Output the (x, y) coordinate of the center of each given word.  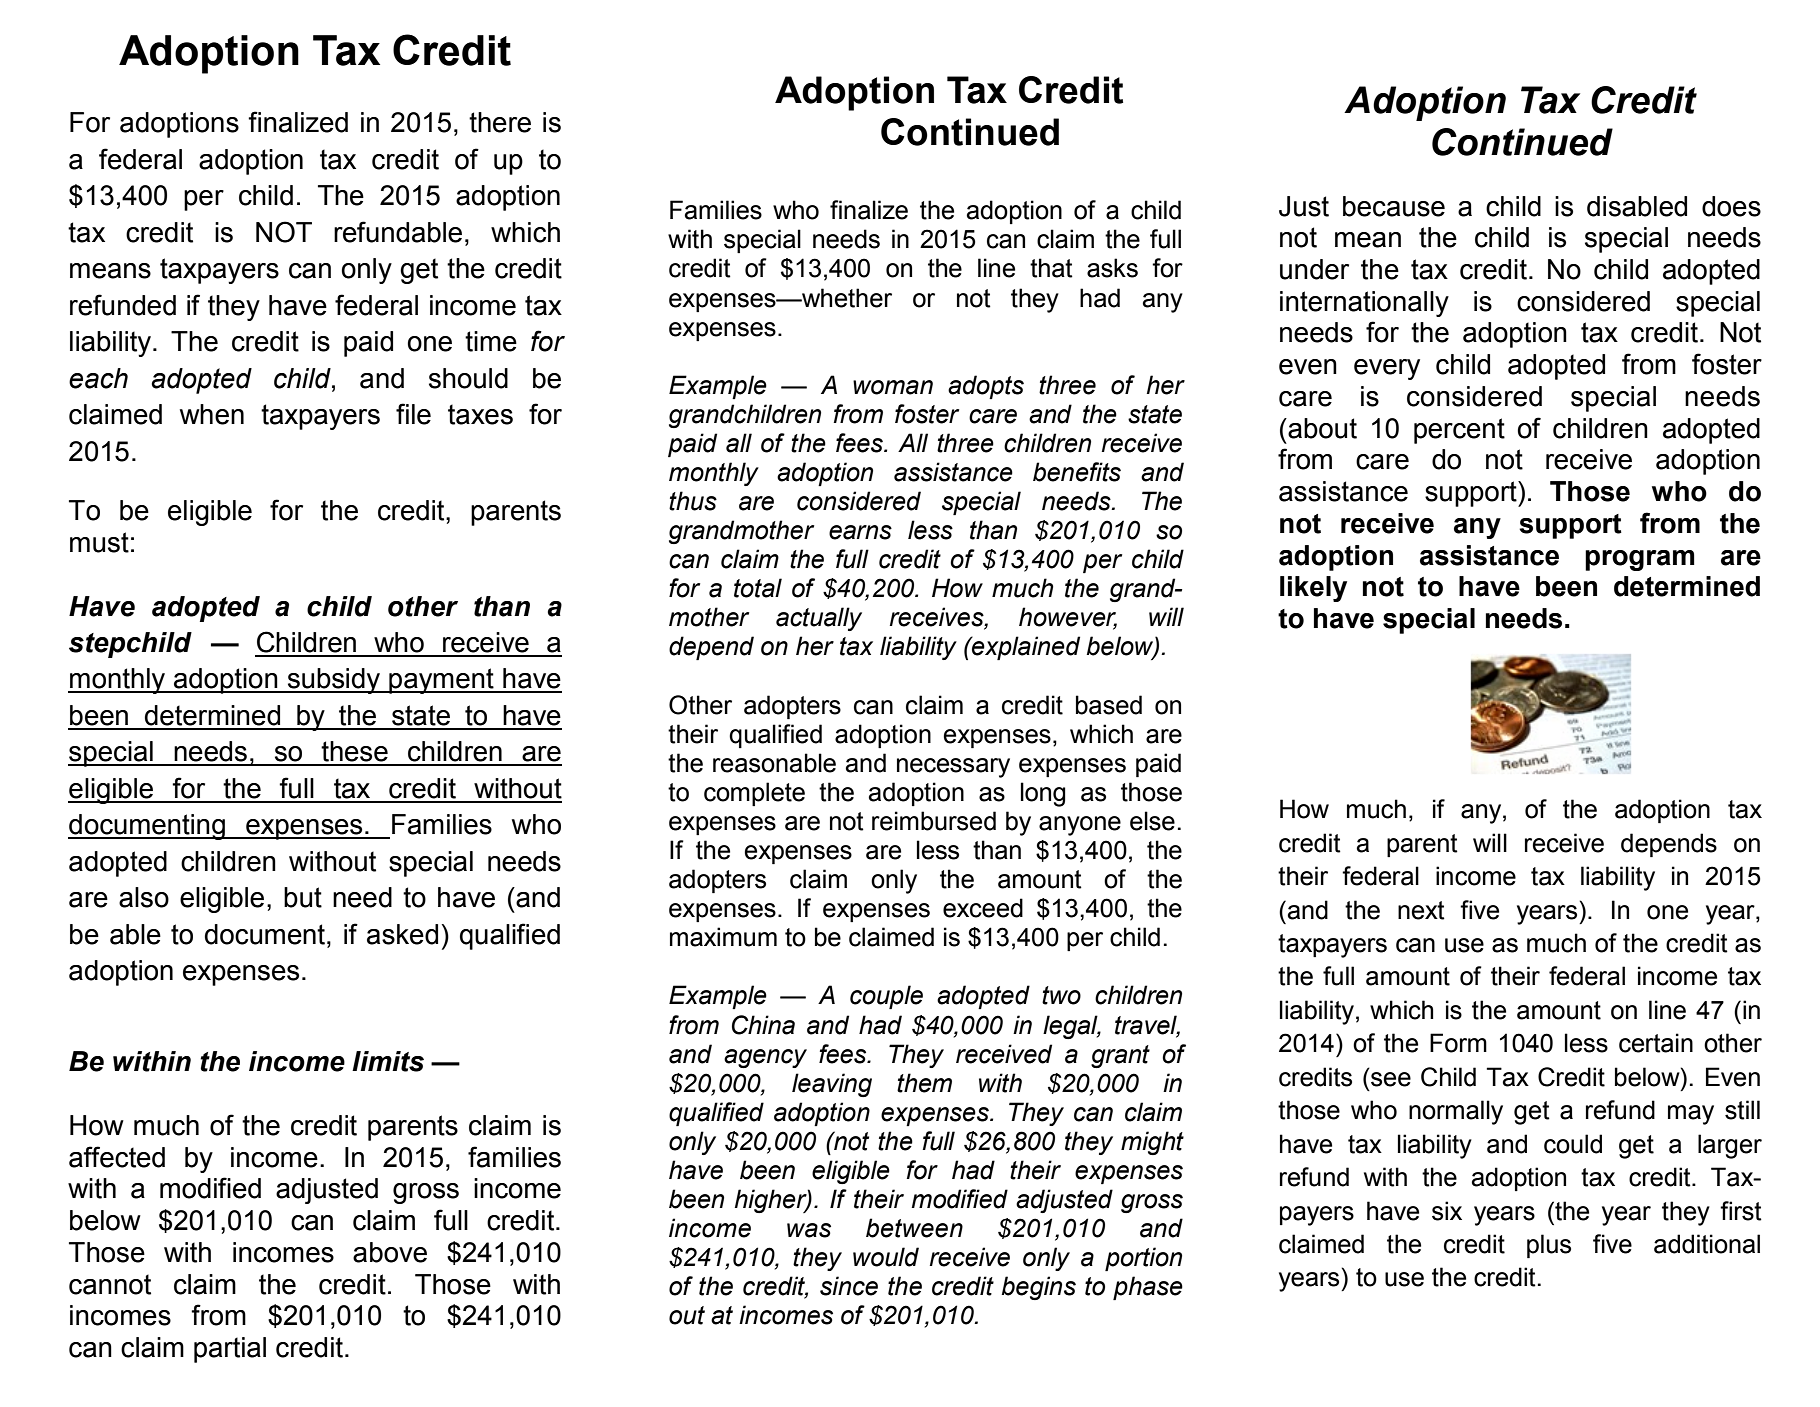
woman (893, 387)
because (1394, 206)
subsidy (333, 681)
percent (1459, 431)
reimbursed (934, 821)
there (500, 122)
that (1051, 268)
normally (1456, 1112)
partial (230, 1350)
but (303, 897)
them (924, 1083)
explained (1025, 648)
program (1640, 560)
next (1421, 910)
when (212, 414)
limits (388, 1061)
